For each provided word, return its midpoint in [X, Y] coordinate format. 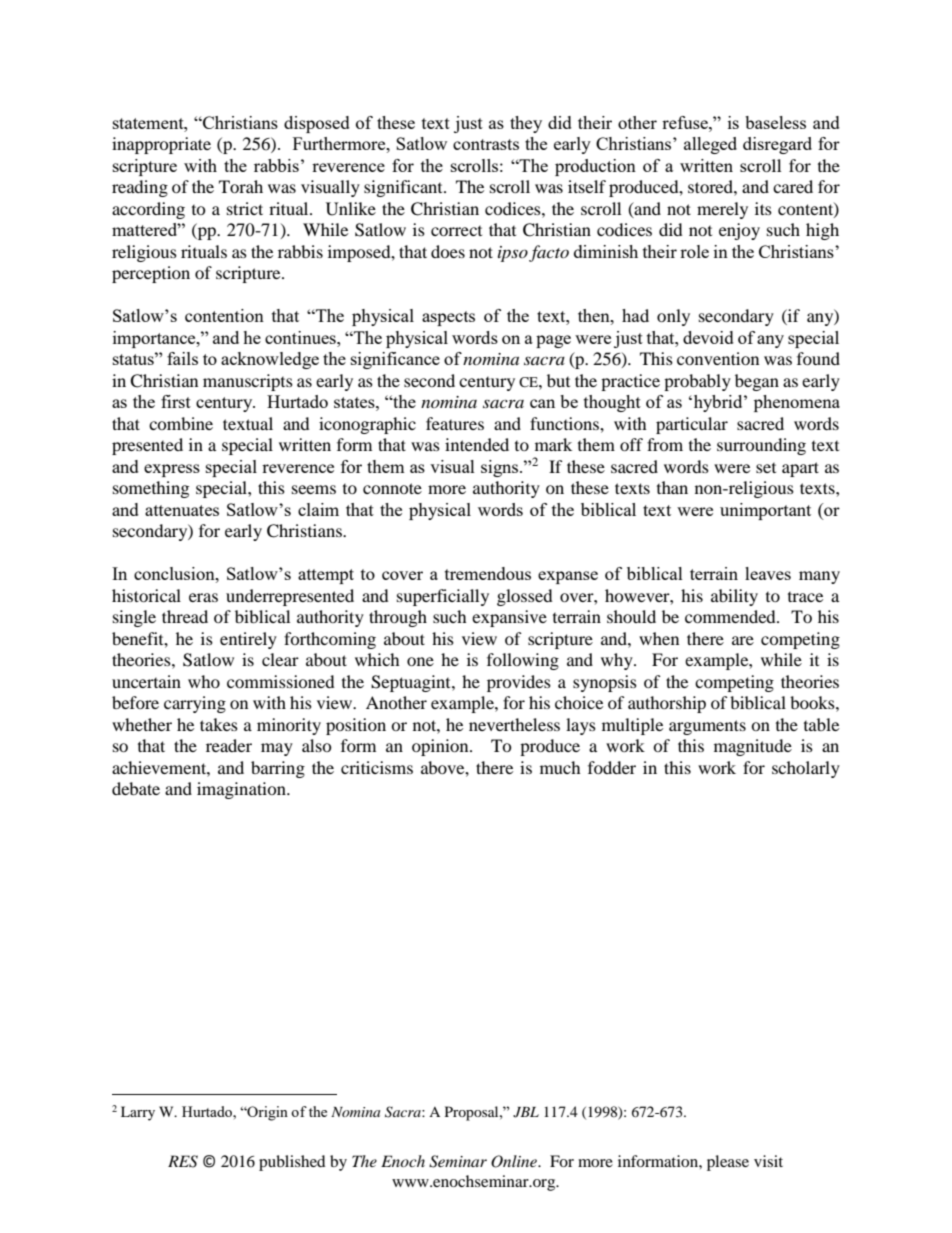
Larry [138, 1113]
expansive [509, 618]
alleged [710, 145]
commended [731, 616]
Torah [241, 186]
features [455, 423]
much [560, 767]
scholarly [806, 769]
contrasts [486, 144]
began [757, 382]
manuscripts [248, 382]
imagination [242, 790]
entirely [248, 640]
